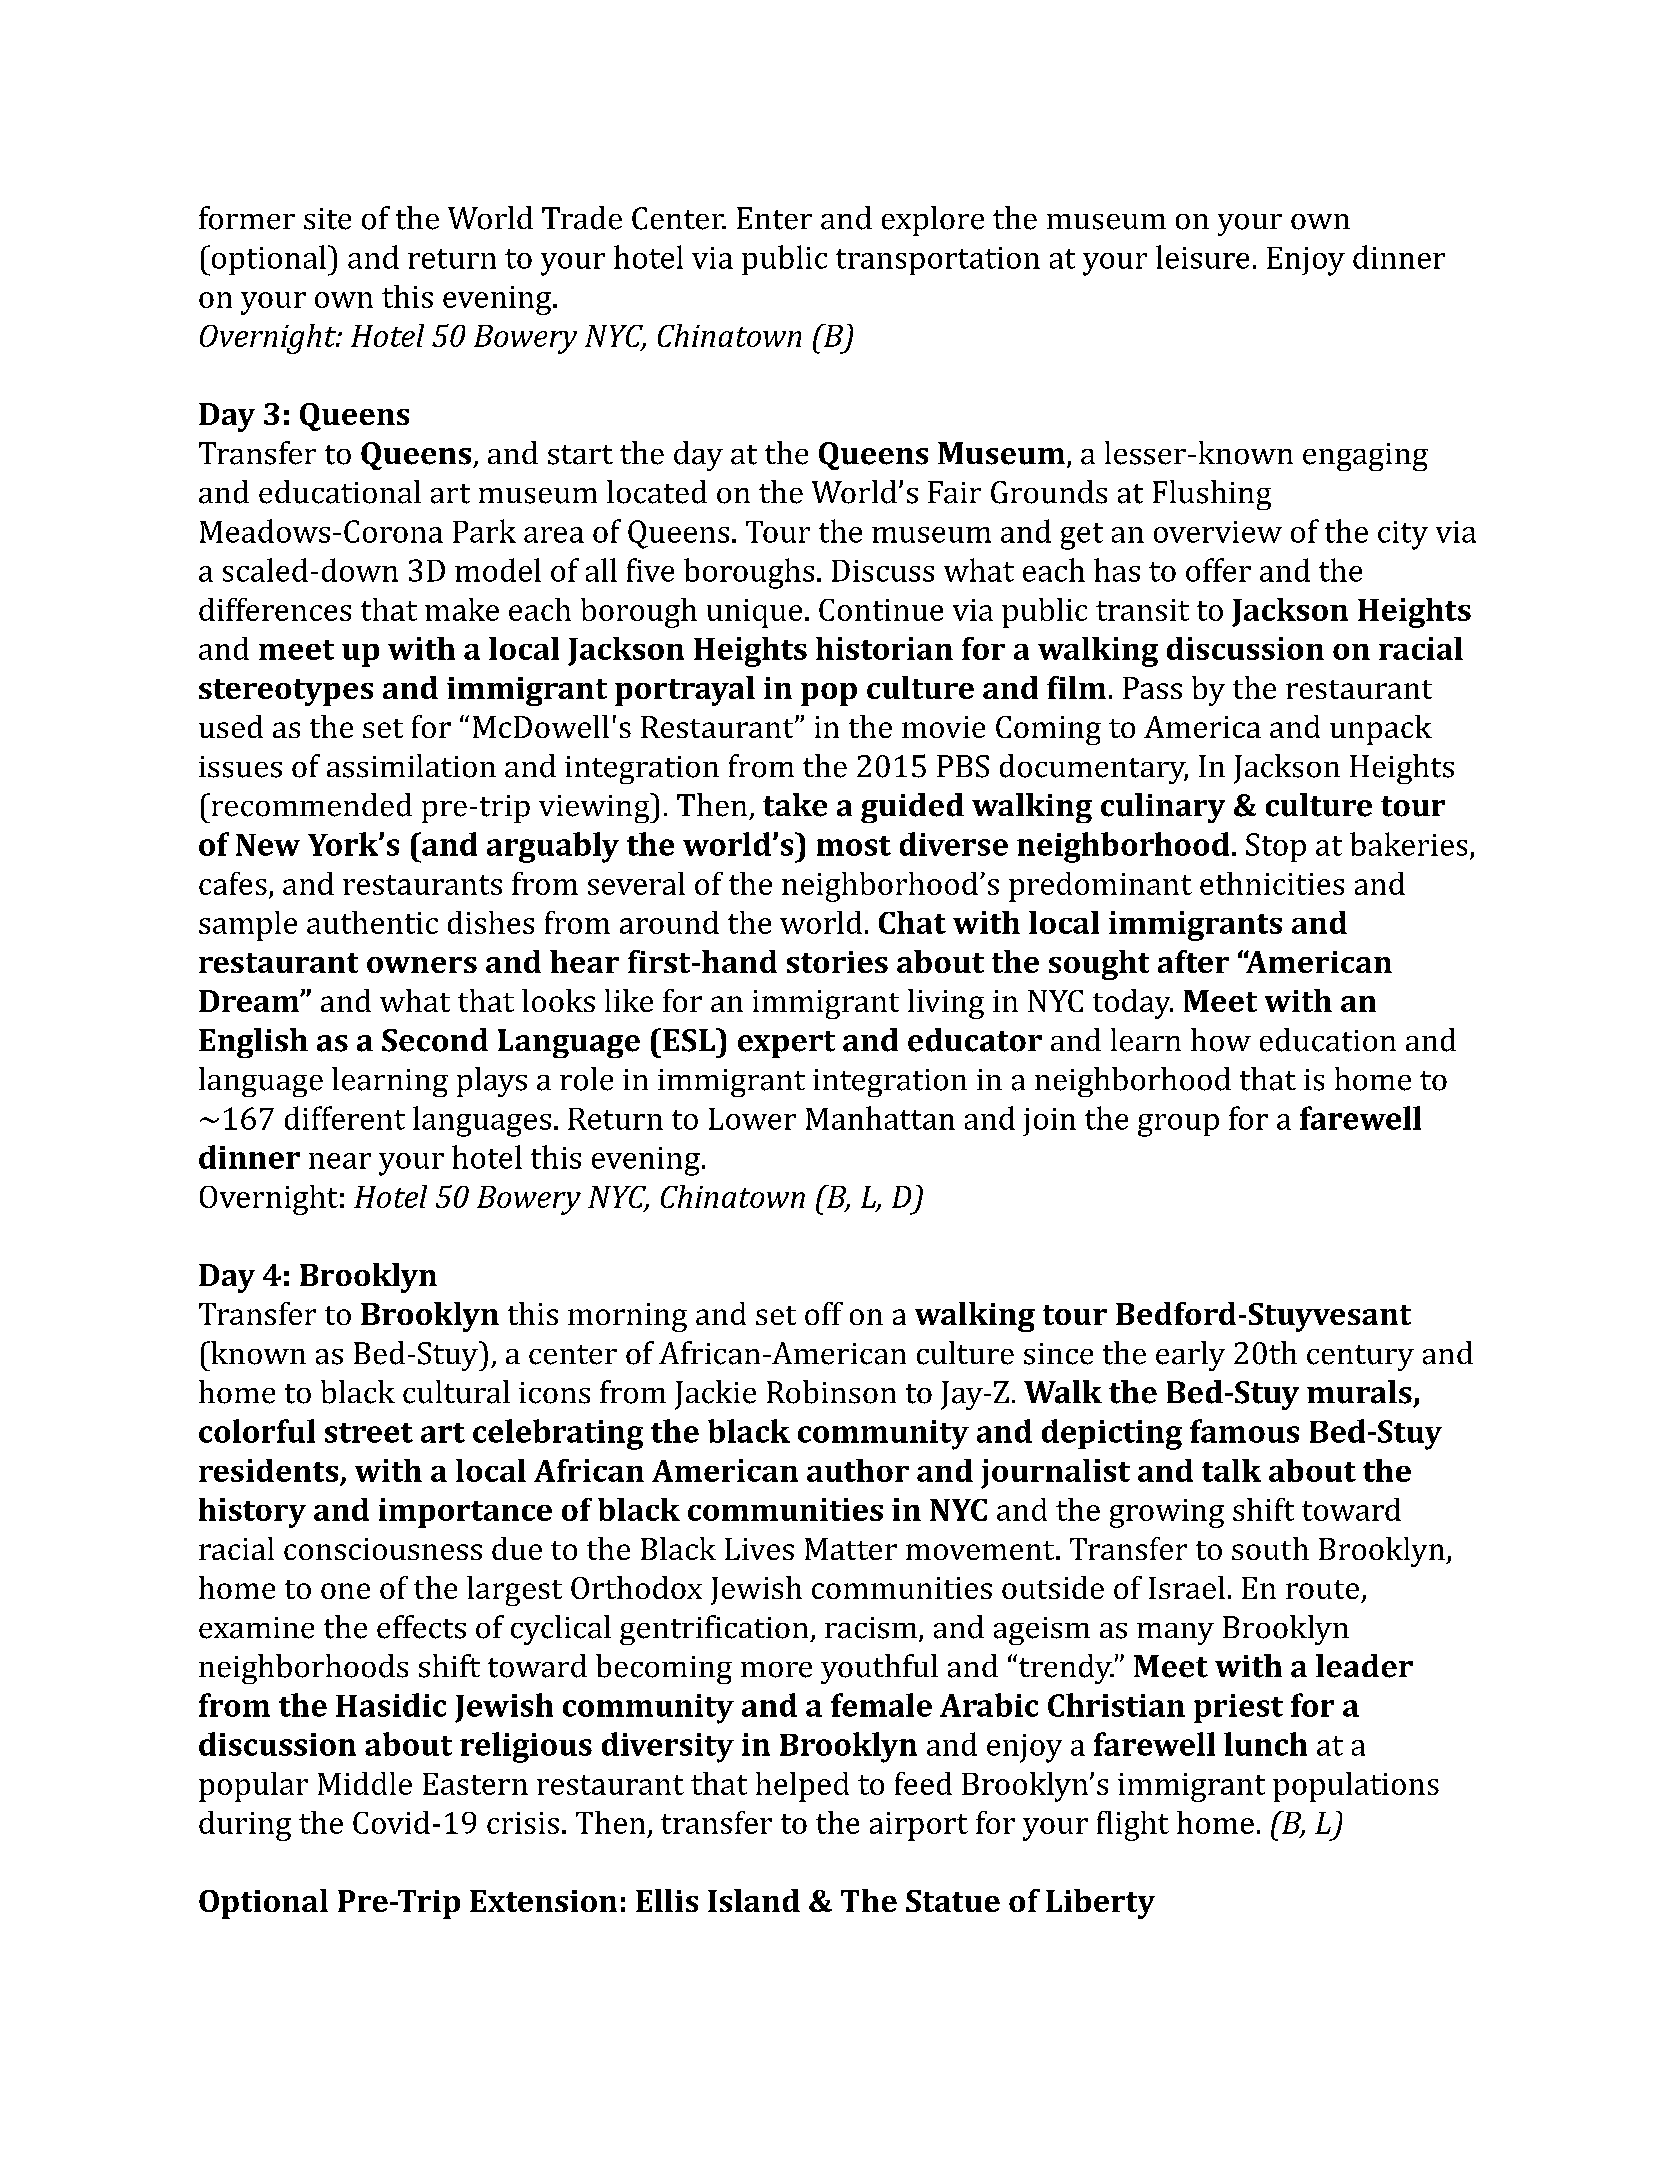 Image resolution: width=1680 pixels, height=2175 pixels. Describe the element at coordinates (938, 261) in the screenshot. I see `transportation` at that location.
